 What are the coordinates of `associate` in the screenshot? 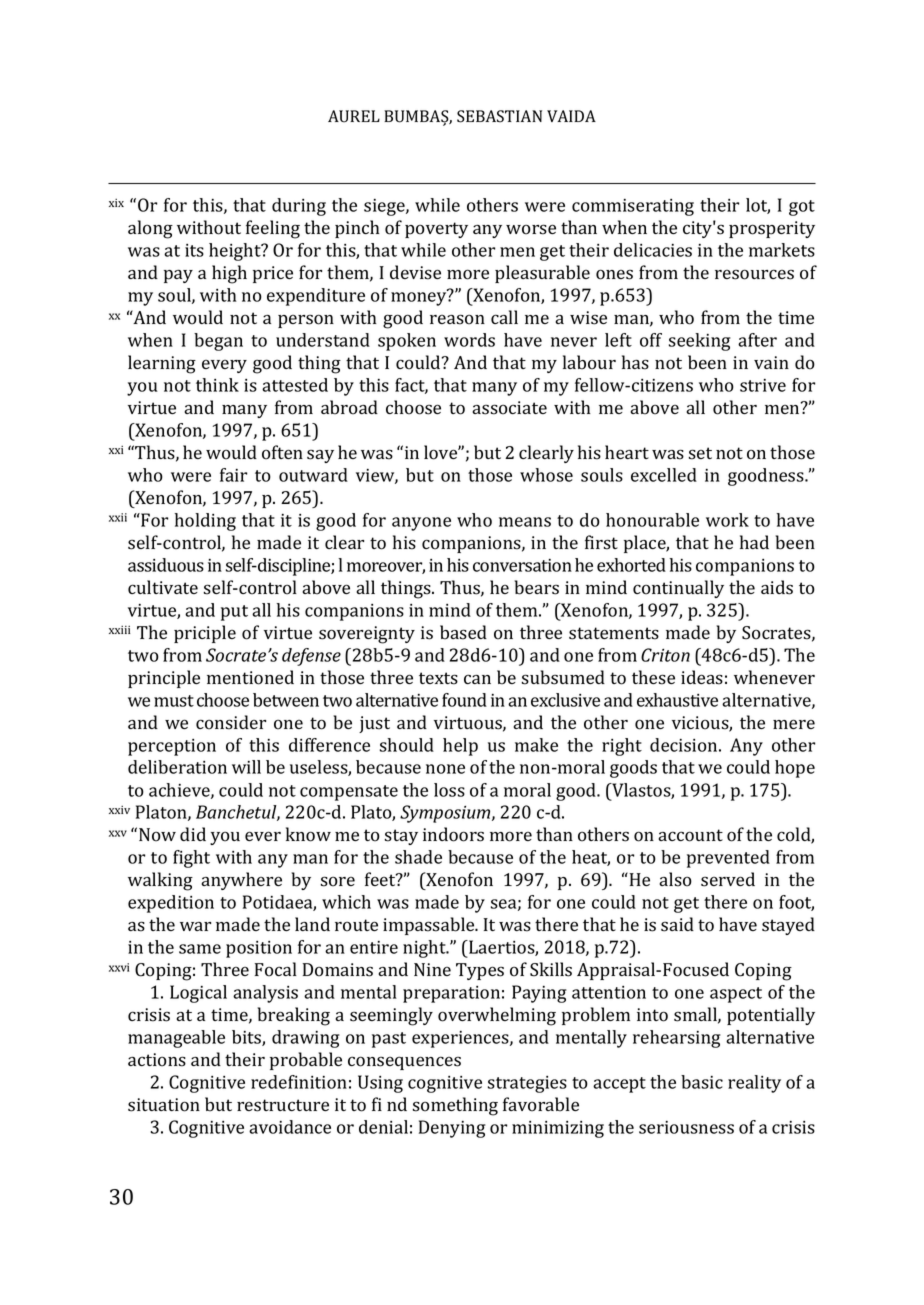 It's located at (509, 408).
